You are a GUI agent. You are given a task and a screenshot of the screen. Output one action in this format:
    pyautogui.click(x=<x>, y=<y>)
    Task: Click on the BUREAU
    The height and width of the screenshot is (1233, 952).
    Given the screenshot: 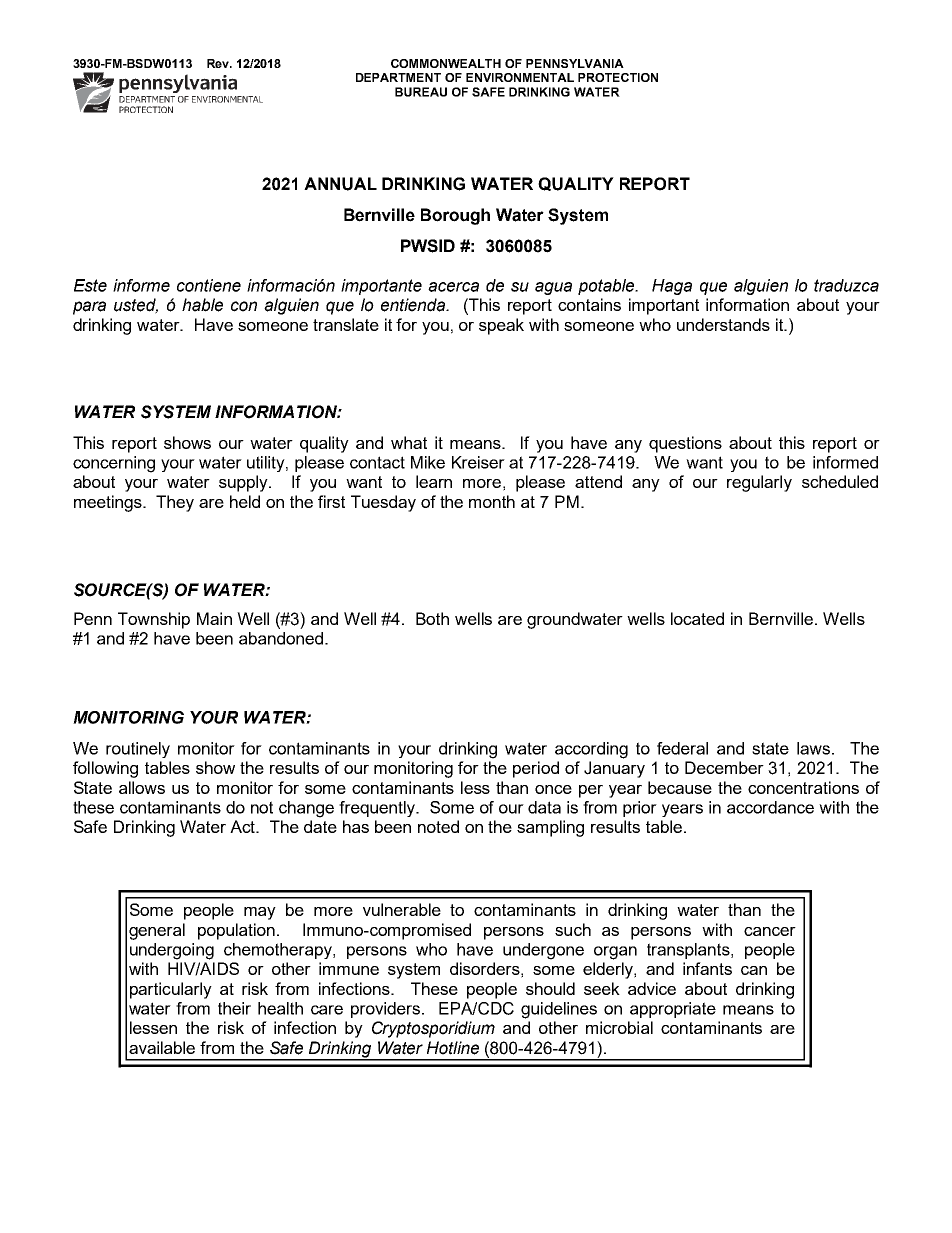 What is the action you would take?
    pyautogui.click(x=421, y=92)
